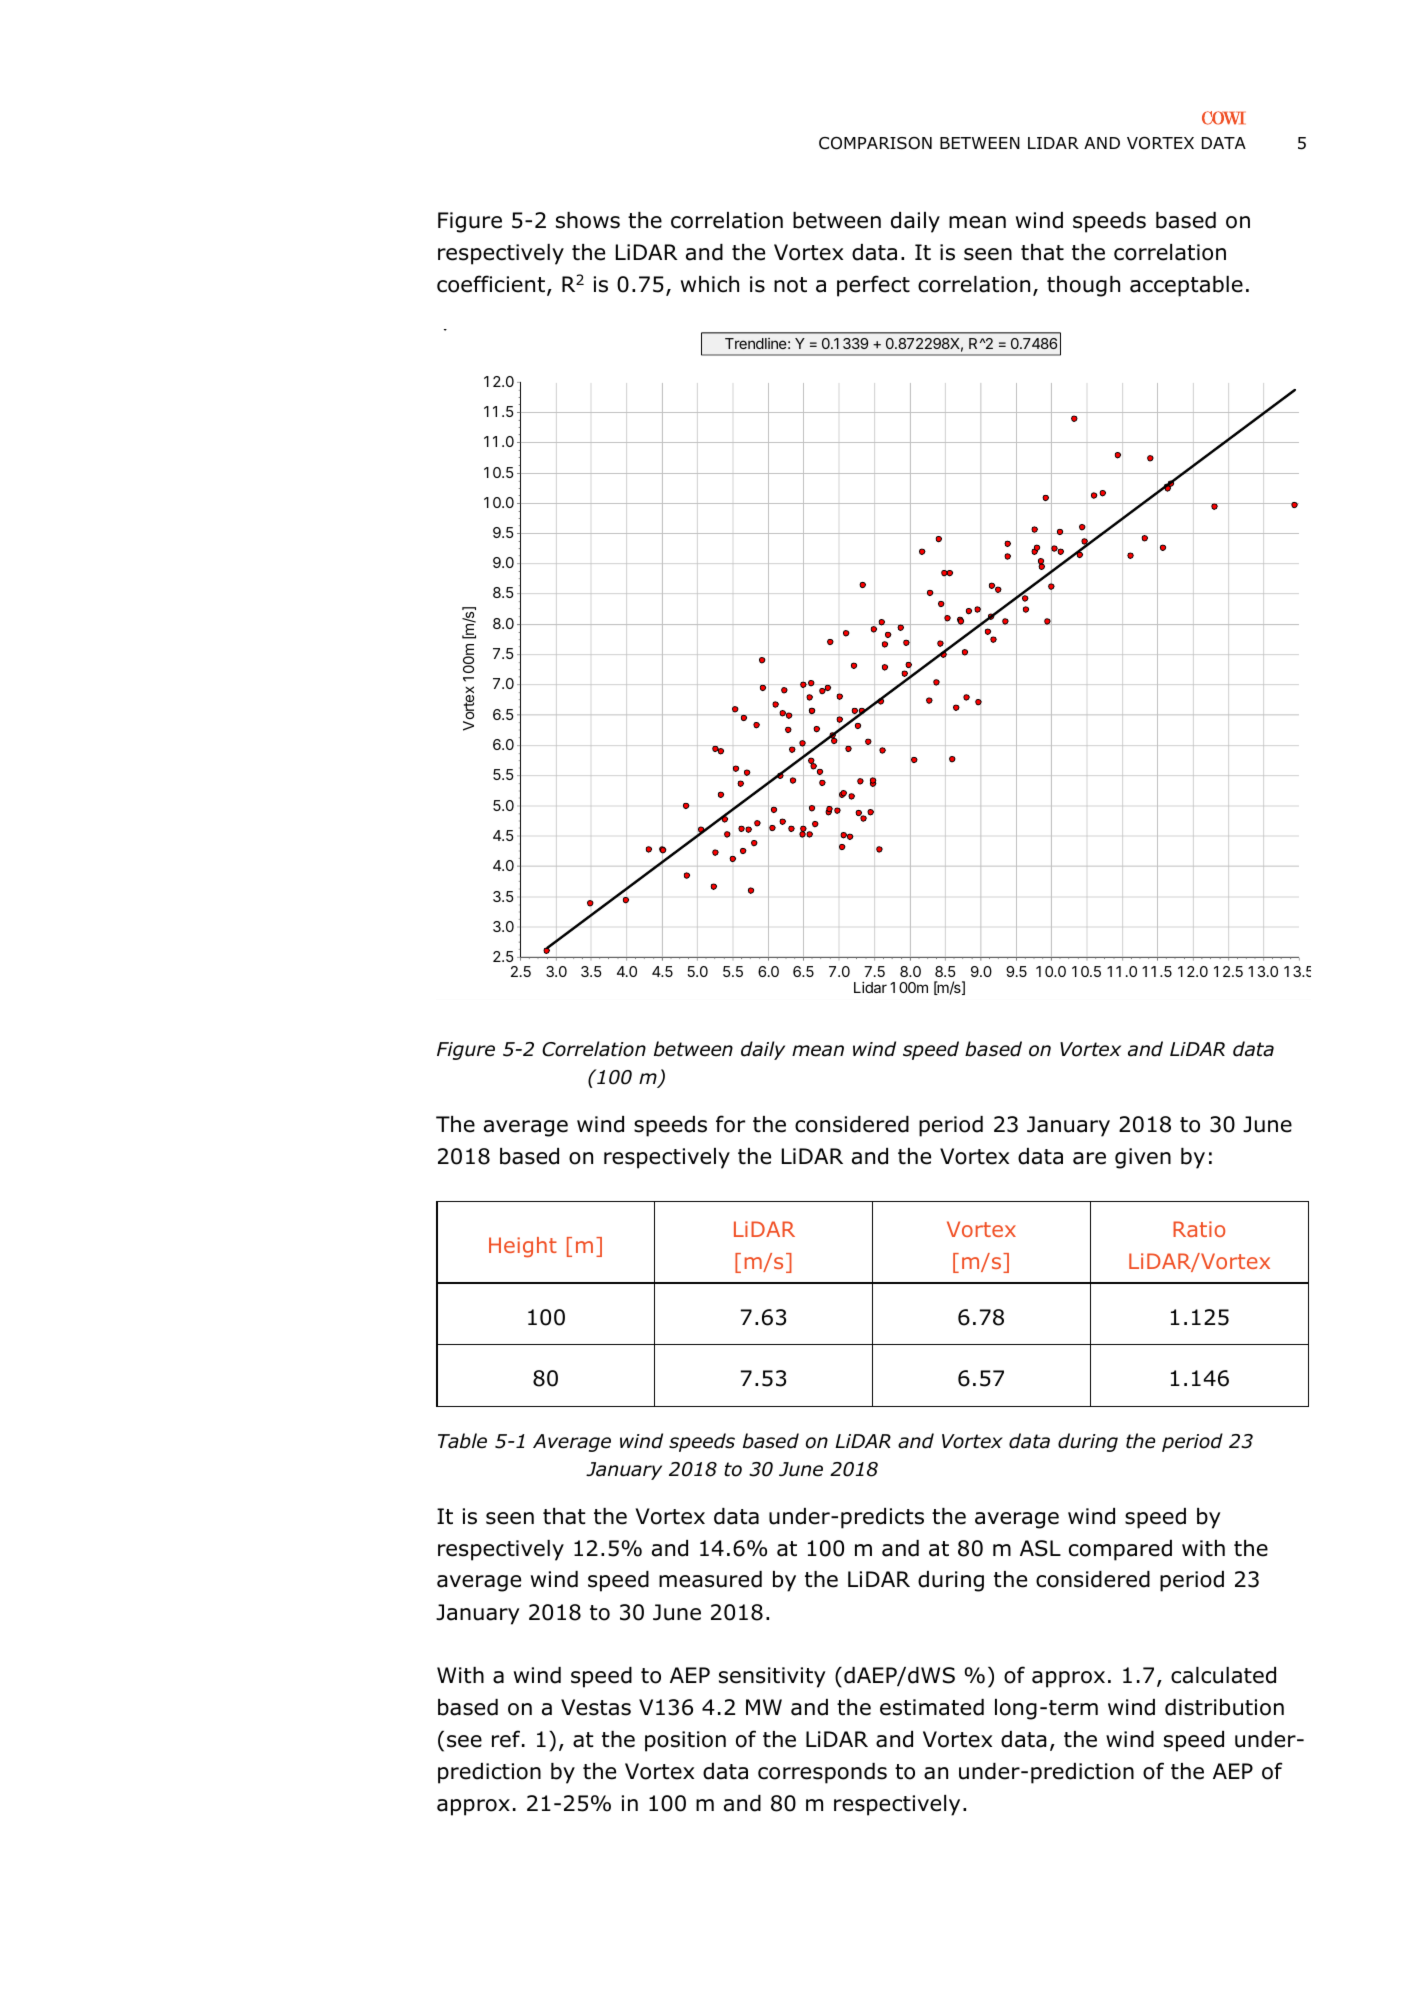 Image resolution: width=1409 pixels, height=1992 pixels. Describe the element at coordinates (507, 1739) in the page. I see `ref` at that location.
